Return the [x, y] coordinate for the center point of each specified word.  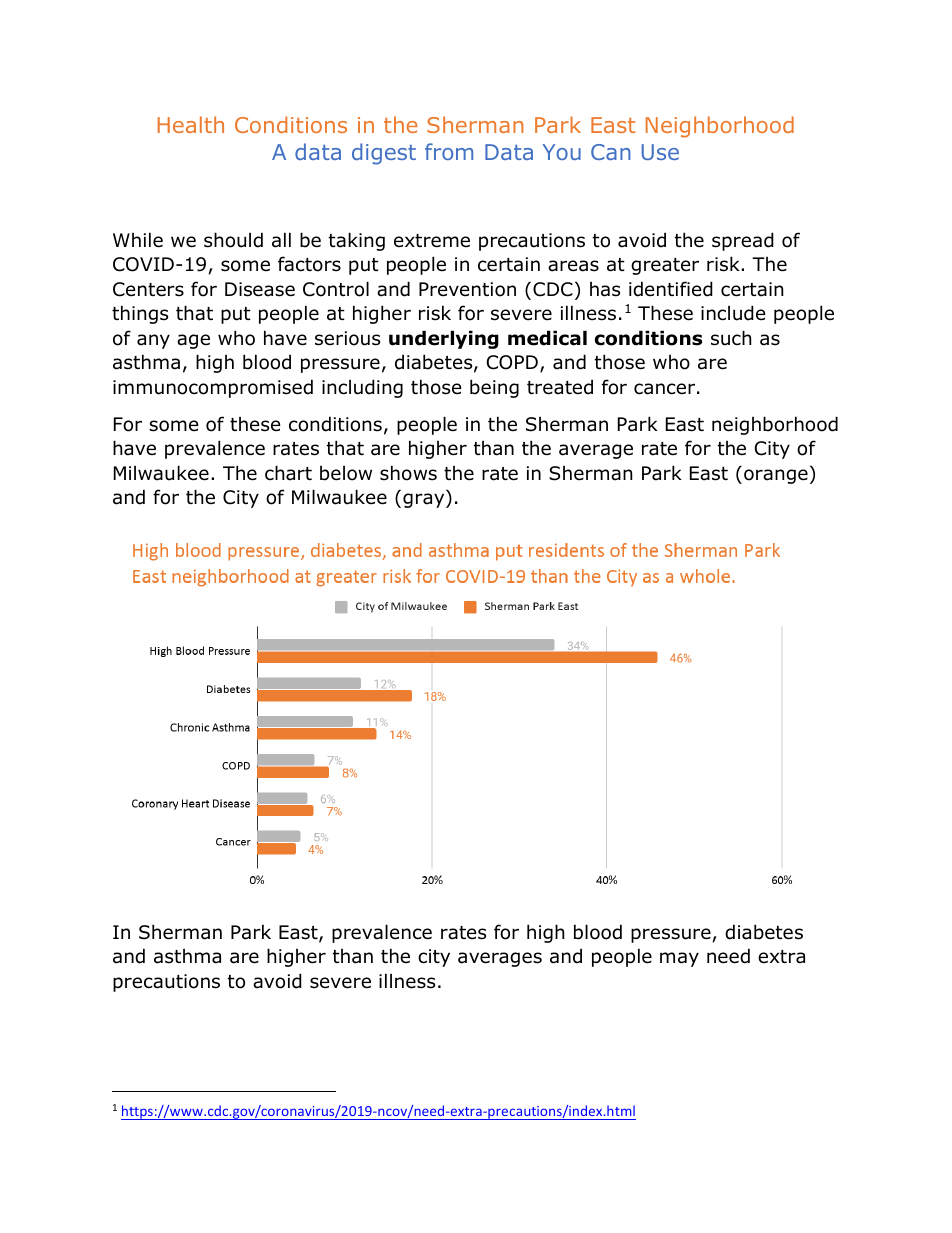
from [449, 151]
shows [408, 473]
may [679, 959]
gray [425, 500]
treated [560, 387]
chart [288, 473]
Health [191, 124]
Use [660, 152]
